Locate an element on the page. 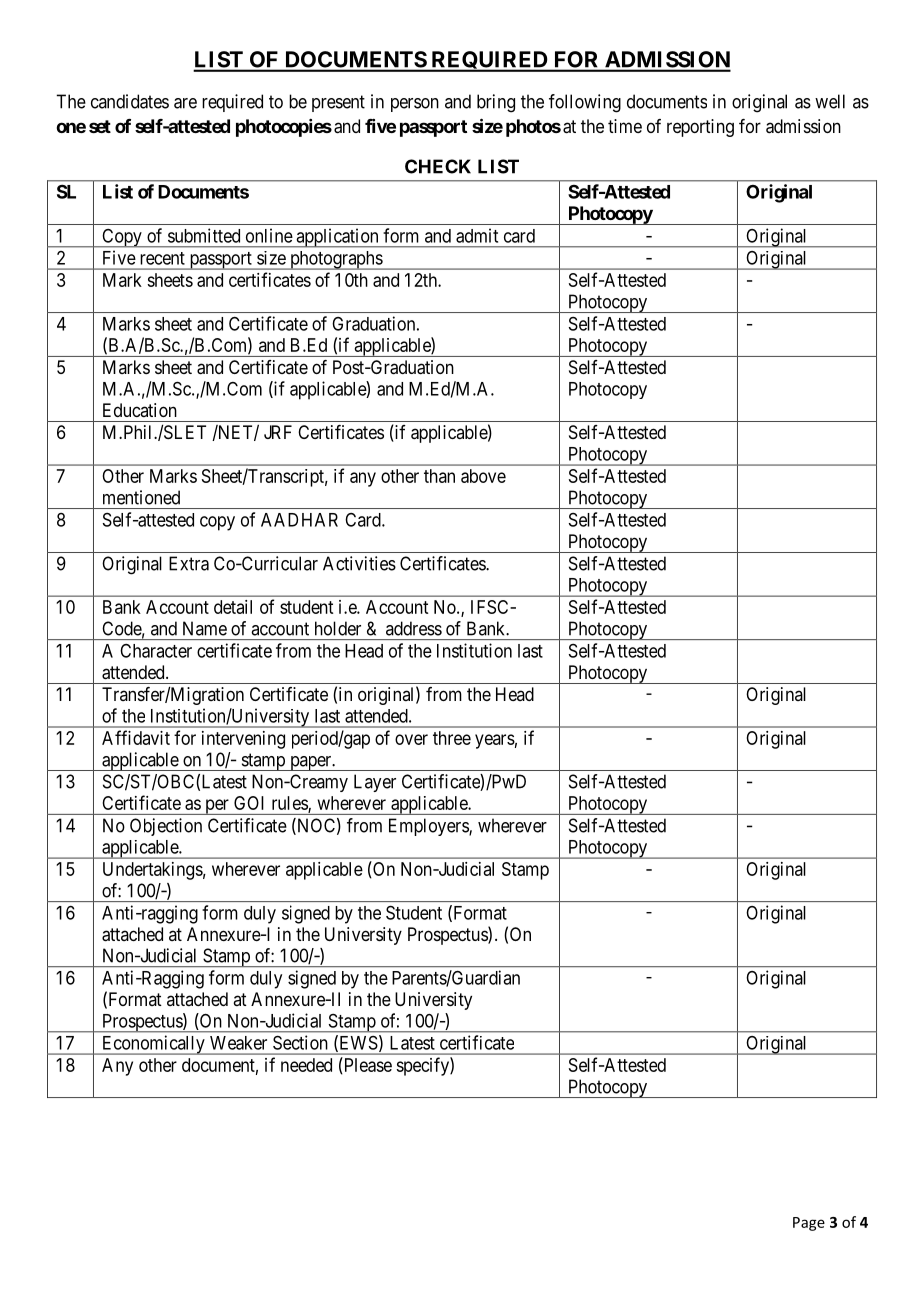  candidates is located at coordinates (130, 101).
